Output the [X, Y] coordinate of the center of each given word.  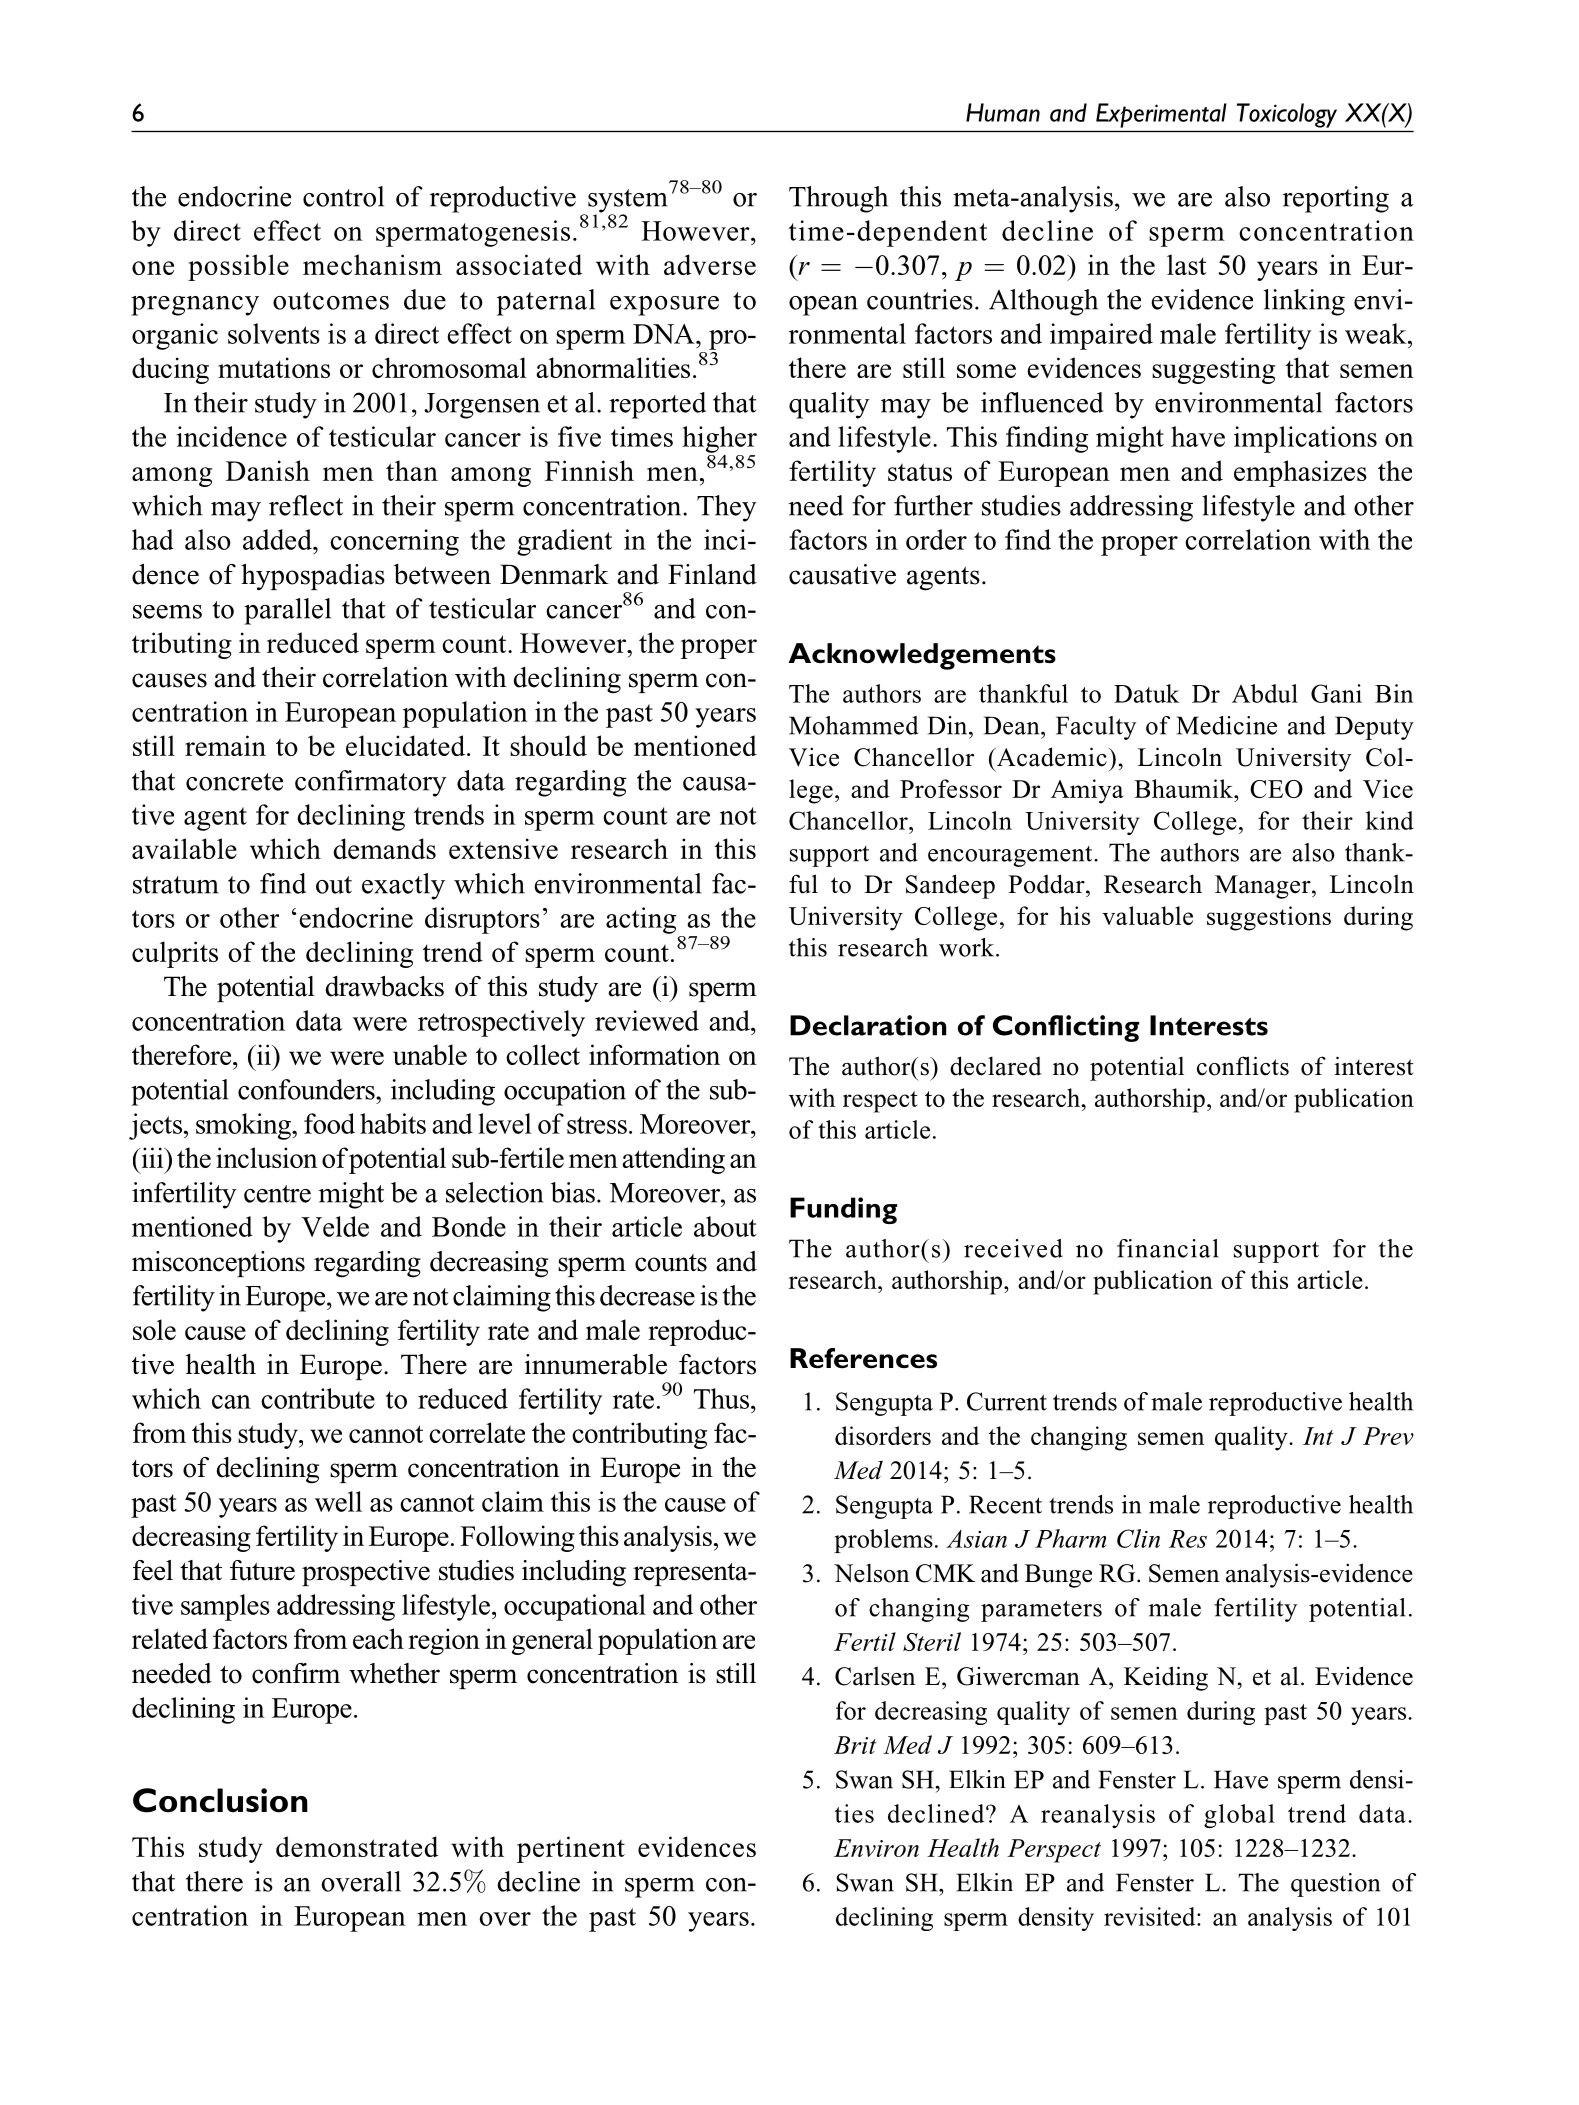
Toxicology [1287, 115]
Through [838, 199]
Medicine [1227, 725]
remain [225, 745]
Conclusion [220, 1800]
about [725, 1226]
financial [1168, 1248]
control [343, 196]
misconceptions [218, 1264]
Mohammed [853, 725]
